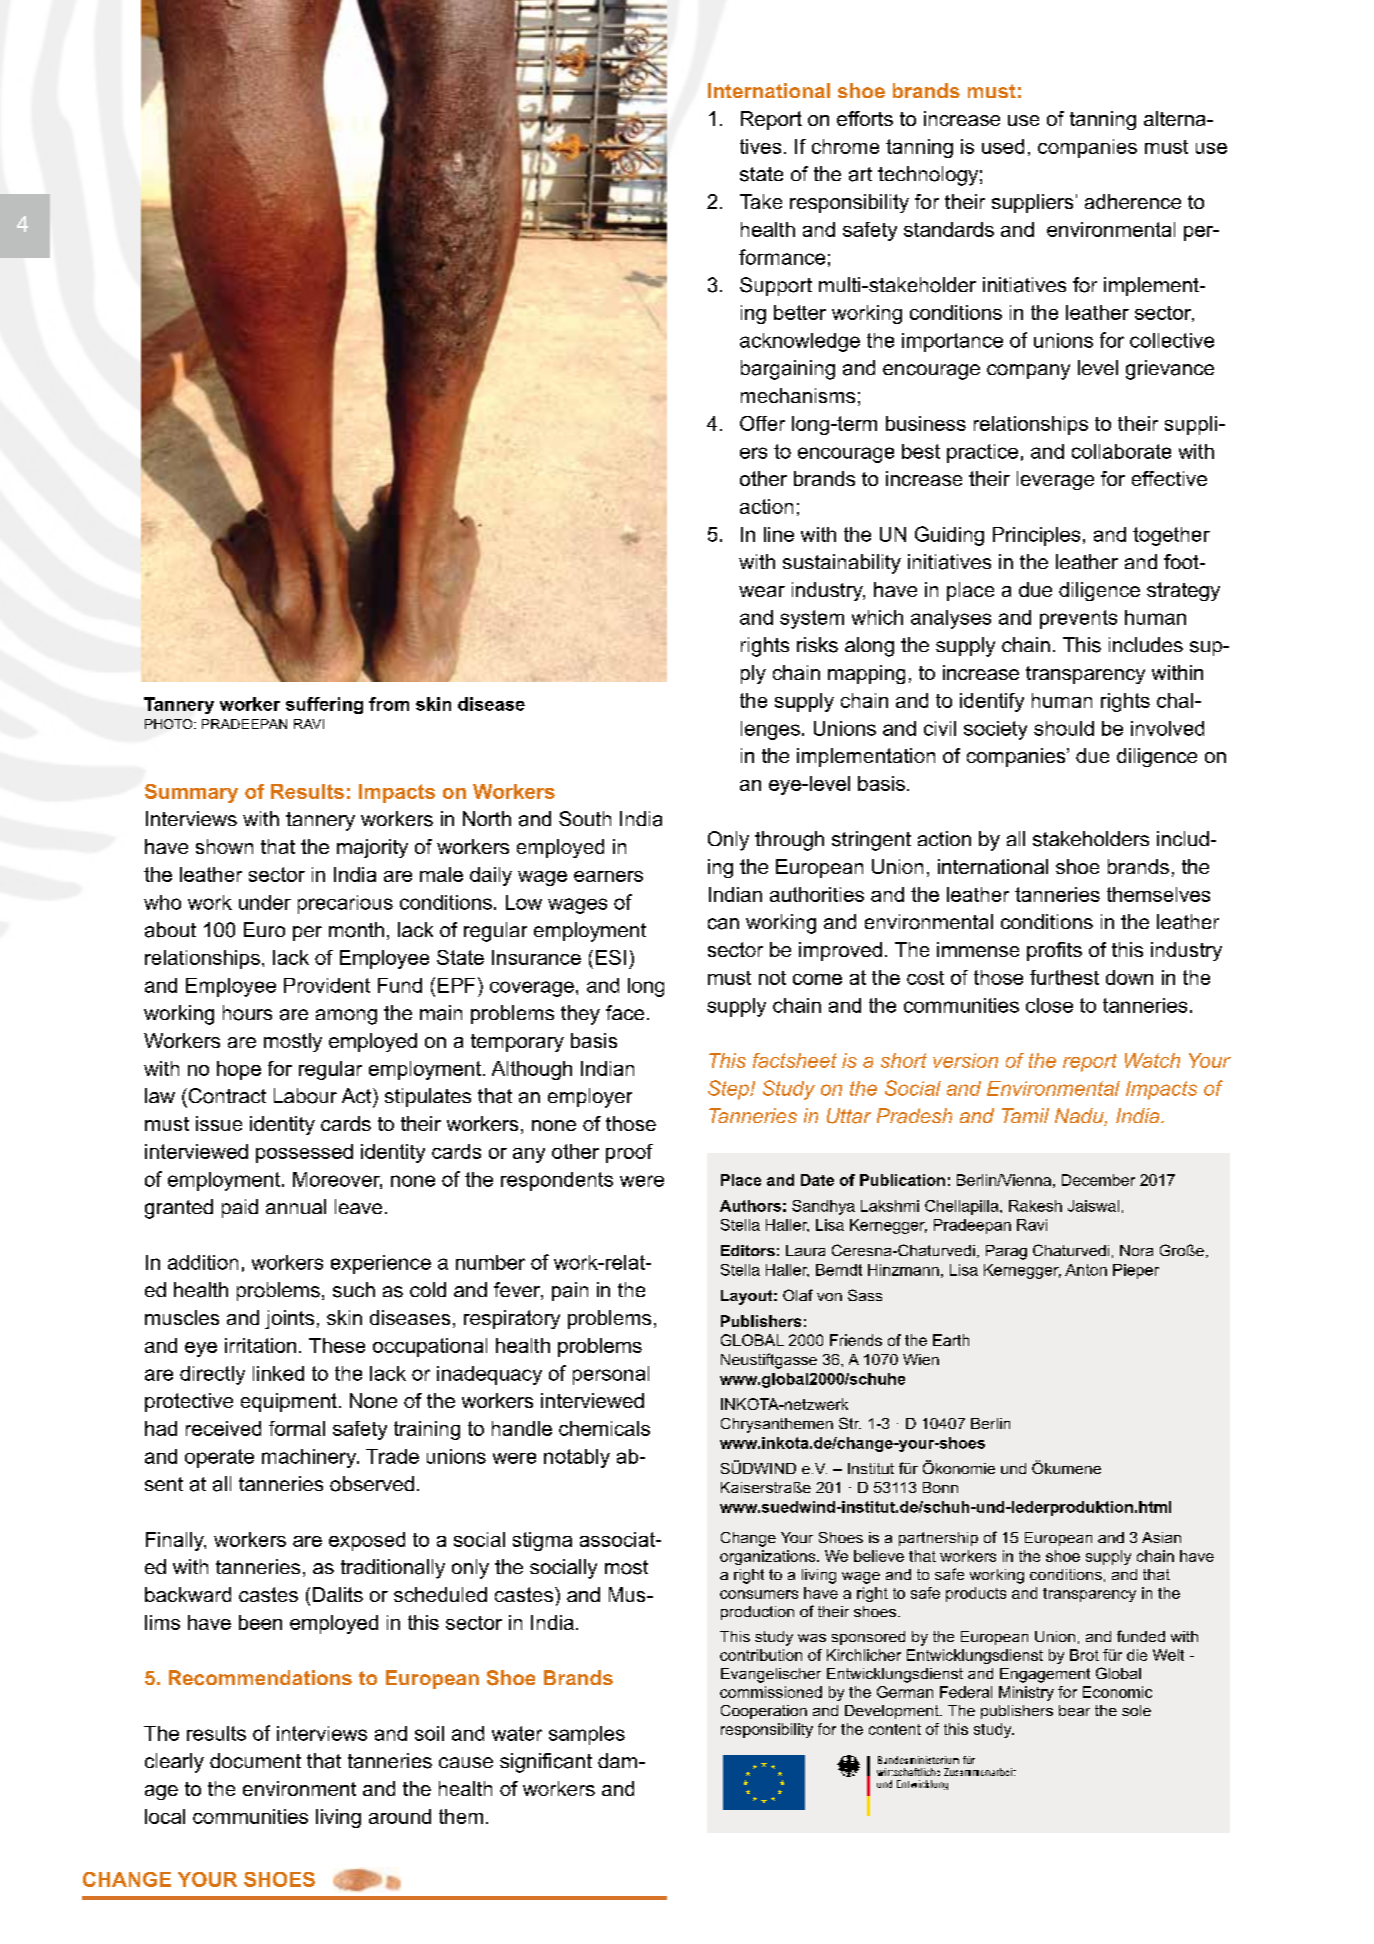 The height and width of the screenshot is (1944, 1374). Describe the element at coordinates (255, 1761) in the screenshot. I see `document` at that location.
